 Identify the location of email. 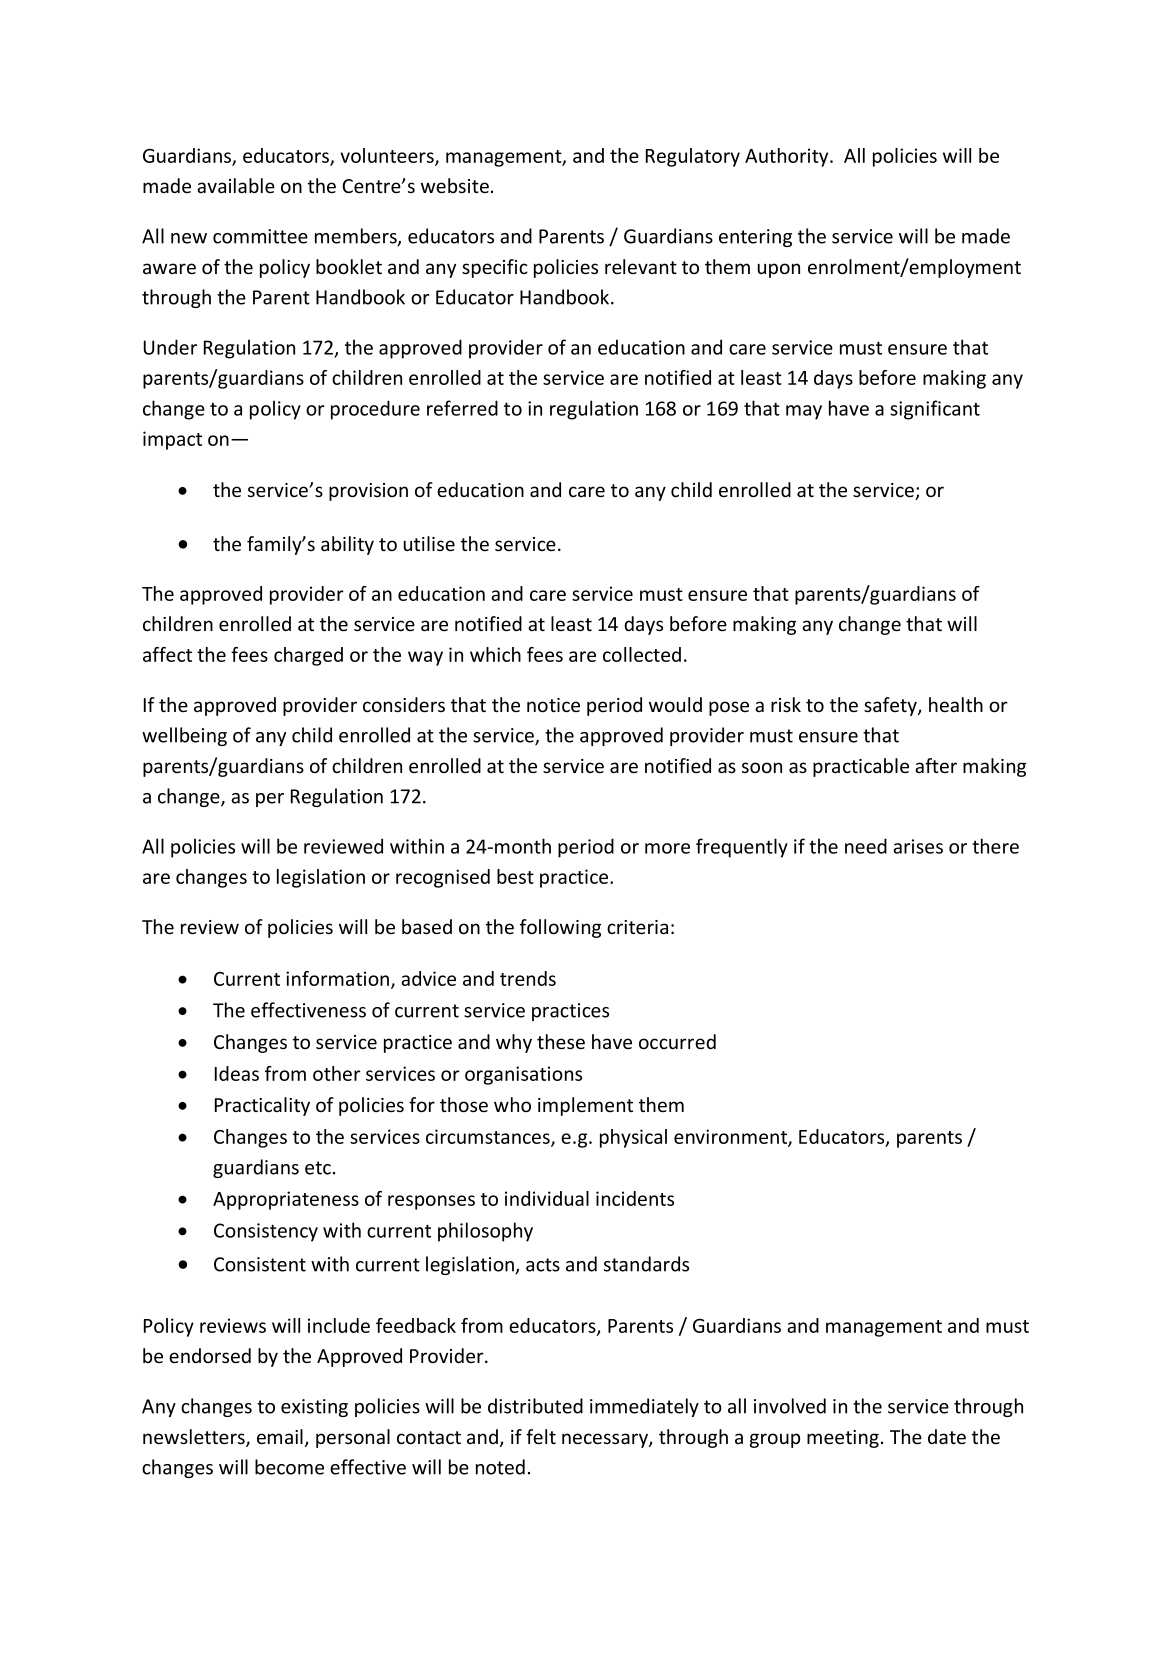
(280, 1437).
